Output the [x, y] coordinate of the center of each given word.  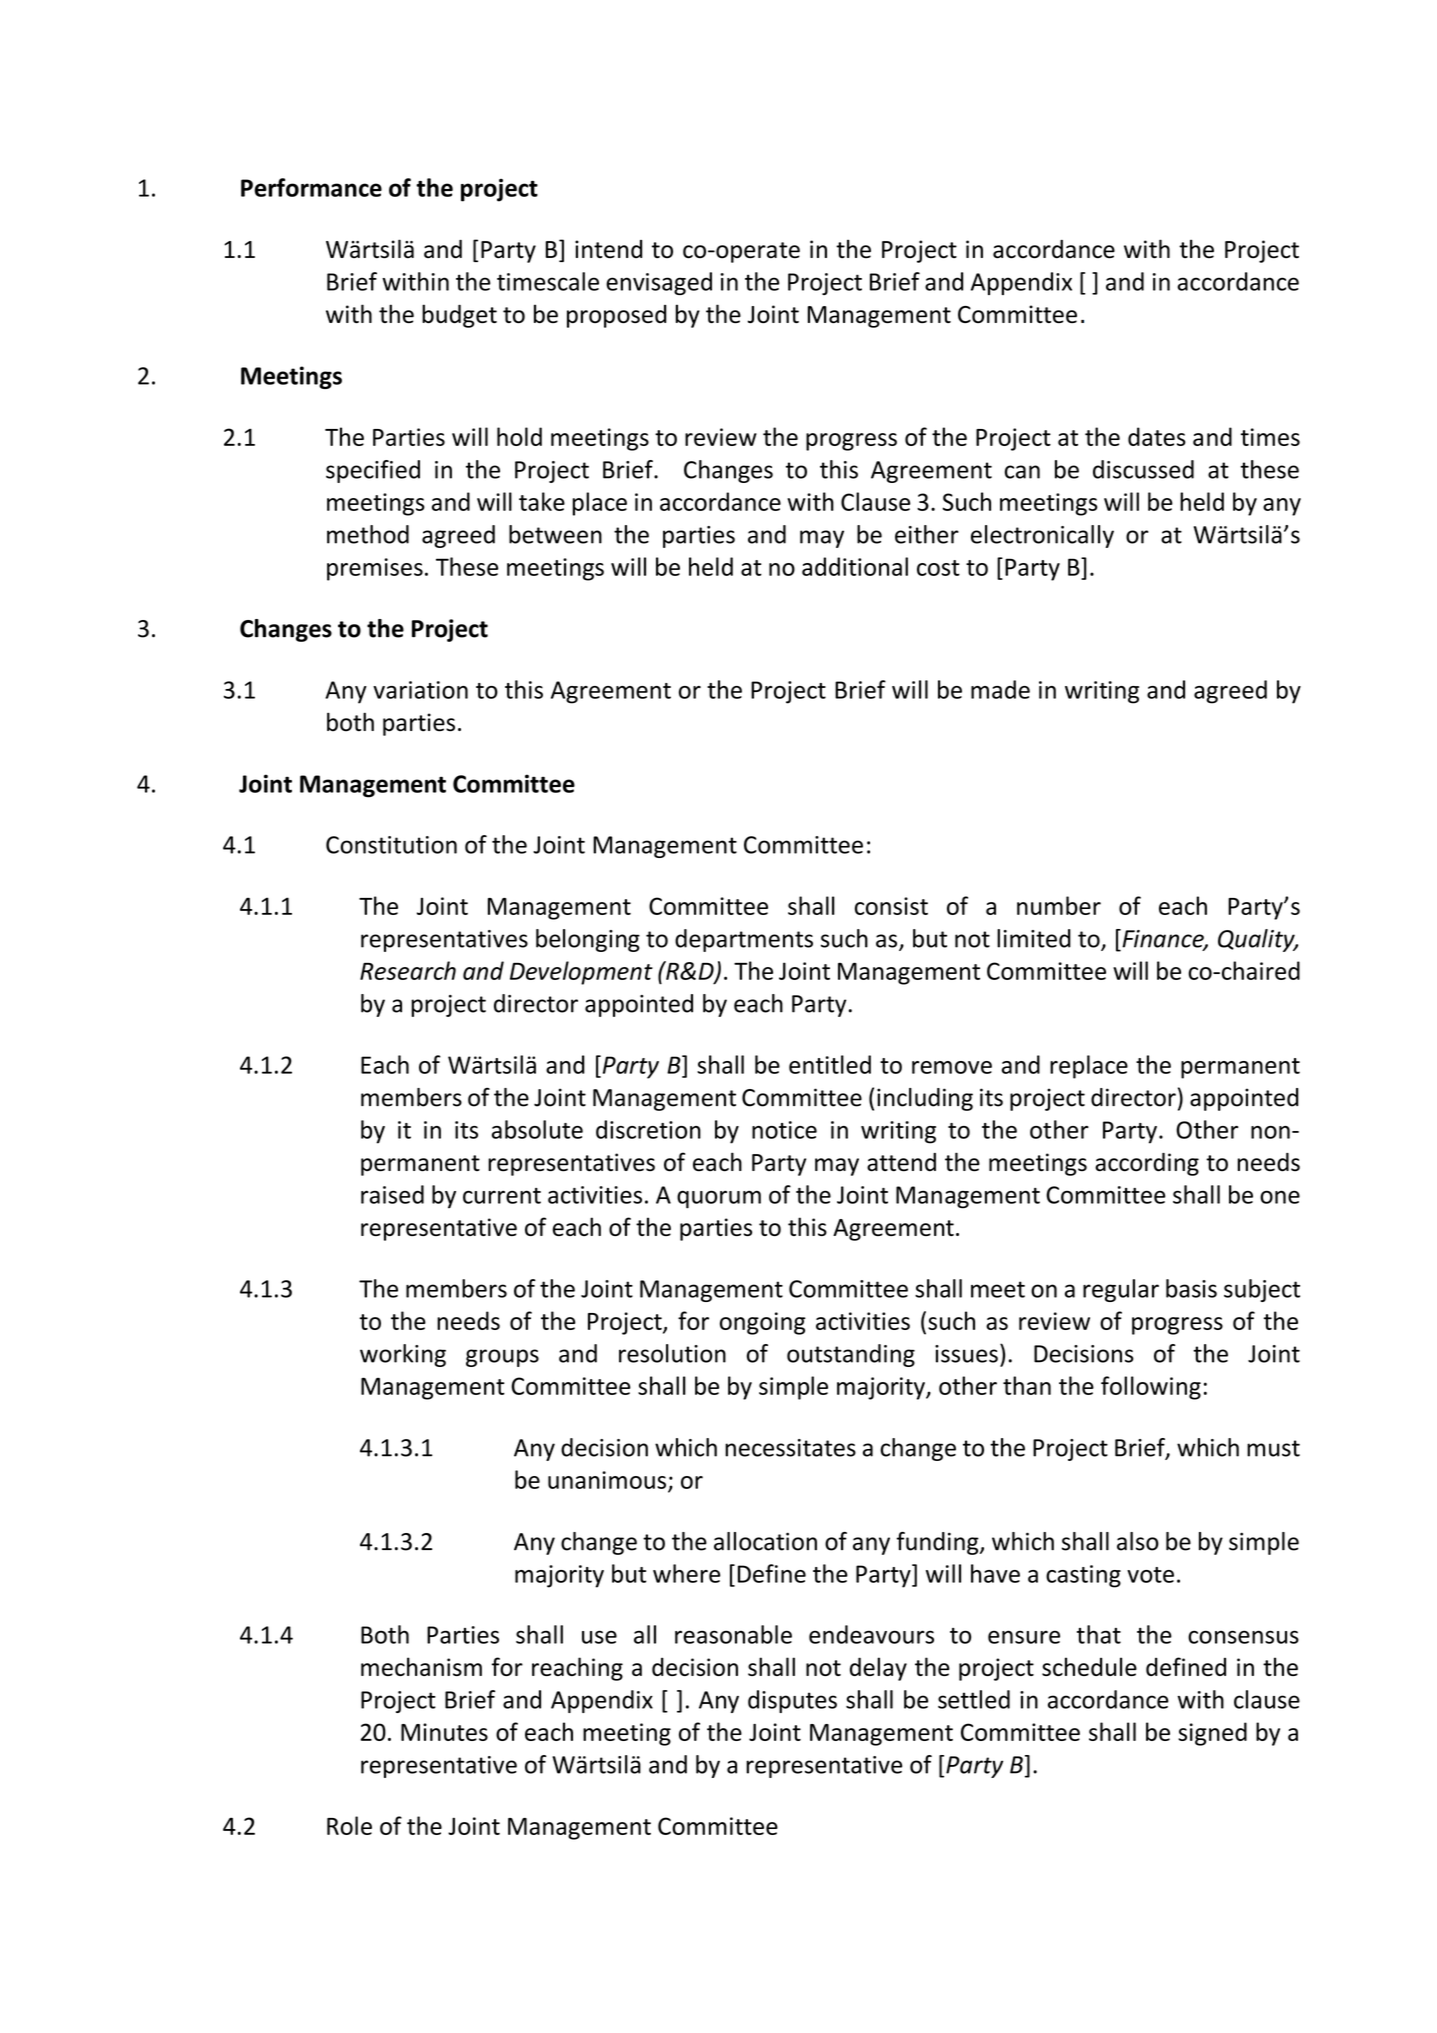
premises [375, 569]
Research [408, 970]
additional [855, 566]
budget [459, 316]
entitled [830, 1064]
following [1151, 1388]
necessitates [790, 1448]
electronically [1042, 536]
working [403, 1355]
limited [1034, 938]
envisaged [659, 283]
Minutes [444, 1732]
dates [1157, 436]
